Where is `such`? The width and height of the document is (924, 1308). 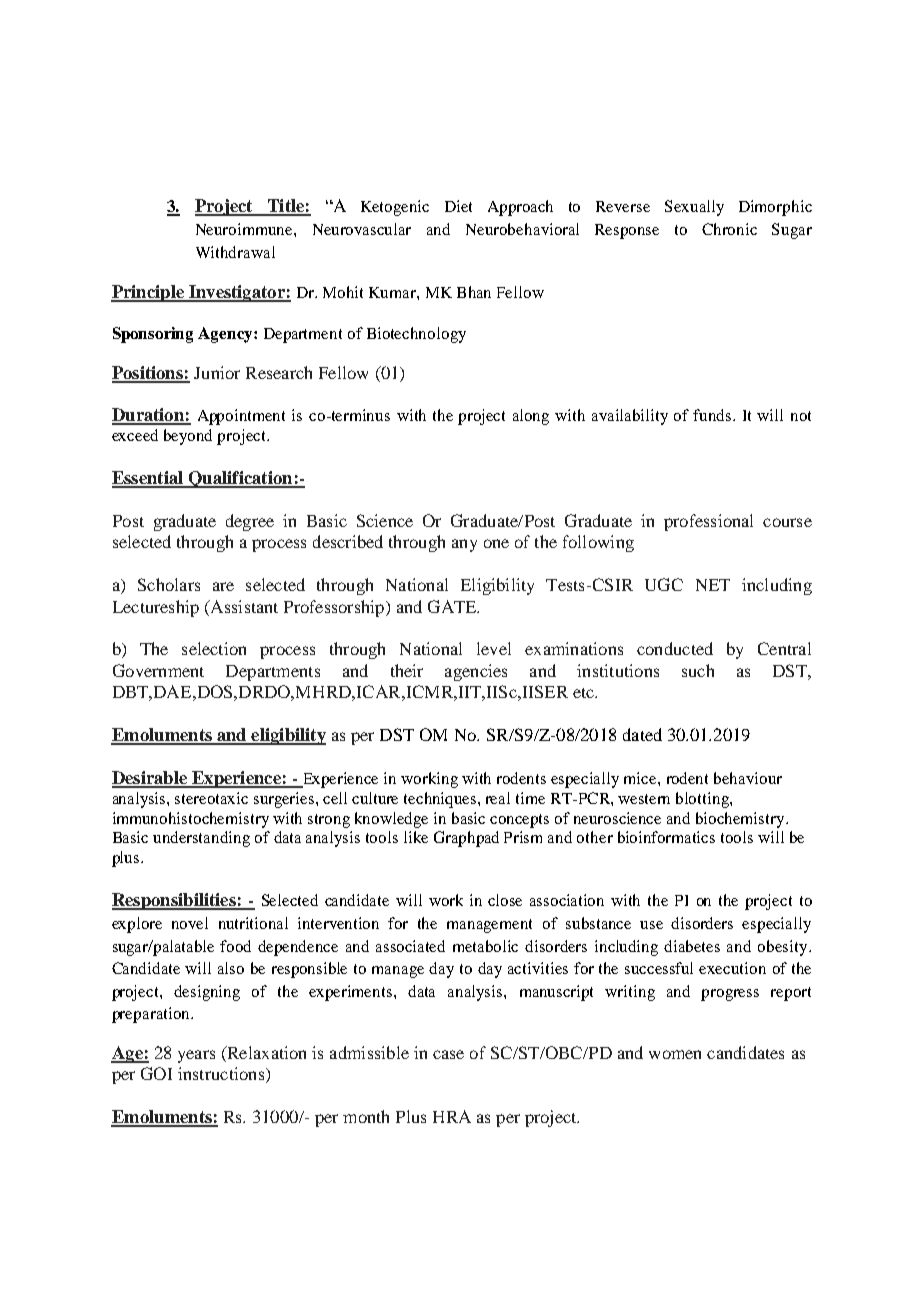
such is located at coordinates (698, 670).
